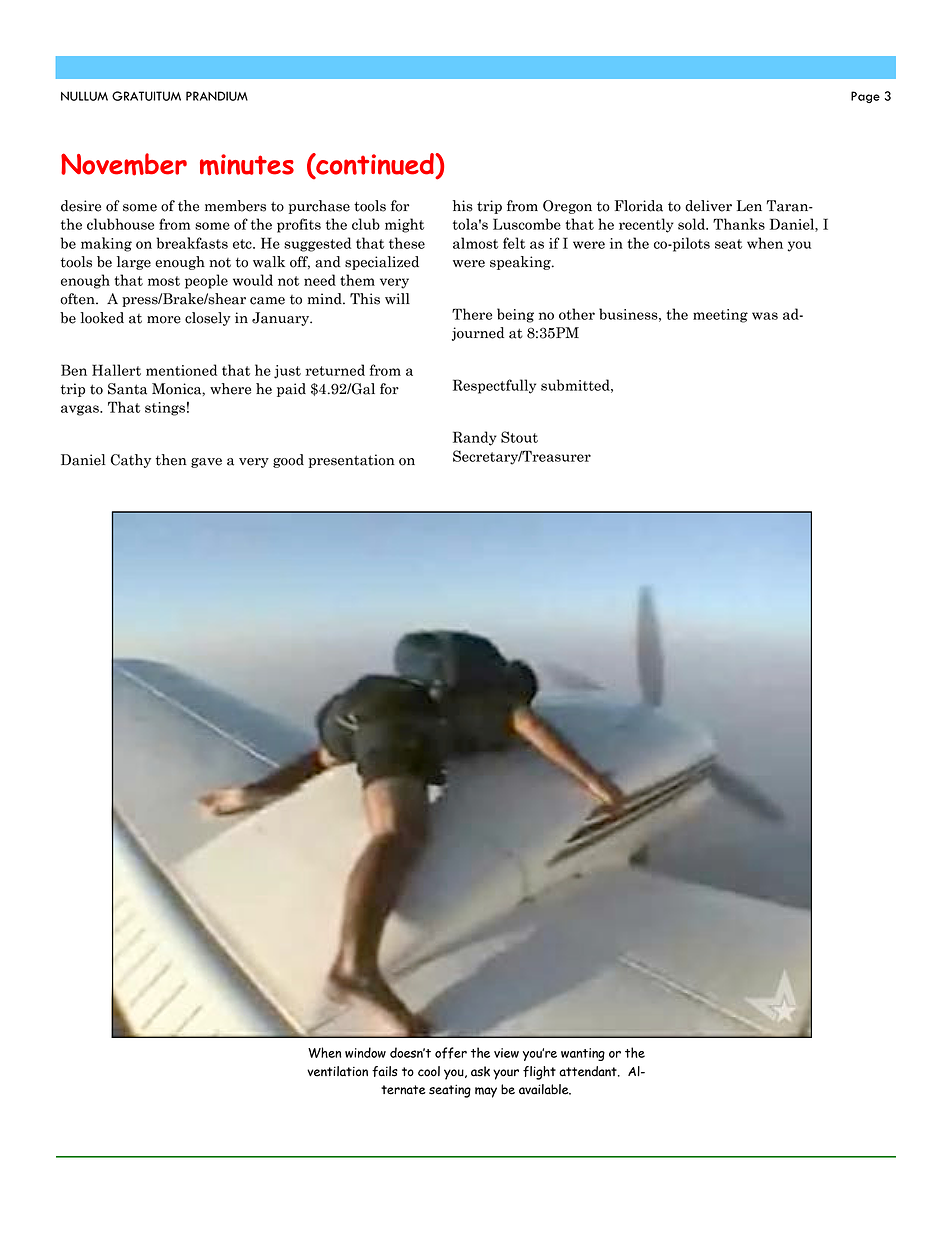 The width and height of the image is (952, 1233). Describe the element at coordinates (494, 386) in the image. I see `Respectfully` at that location.
